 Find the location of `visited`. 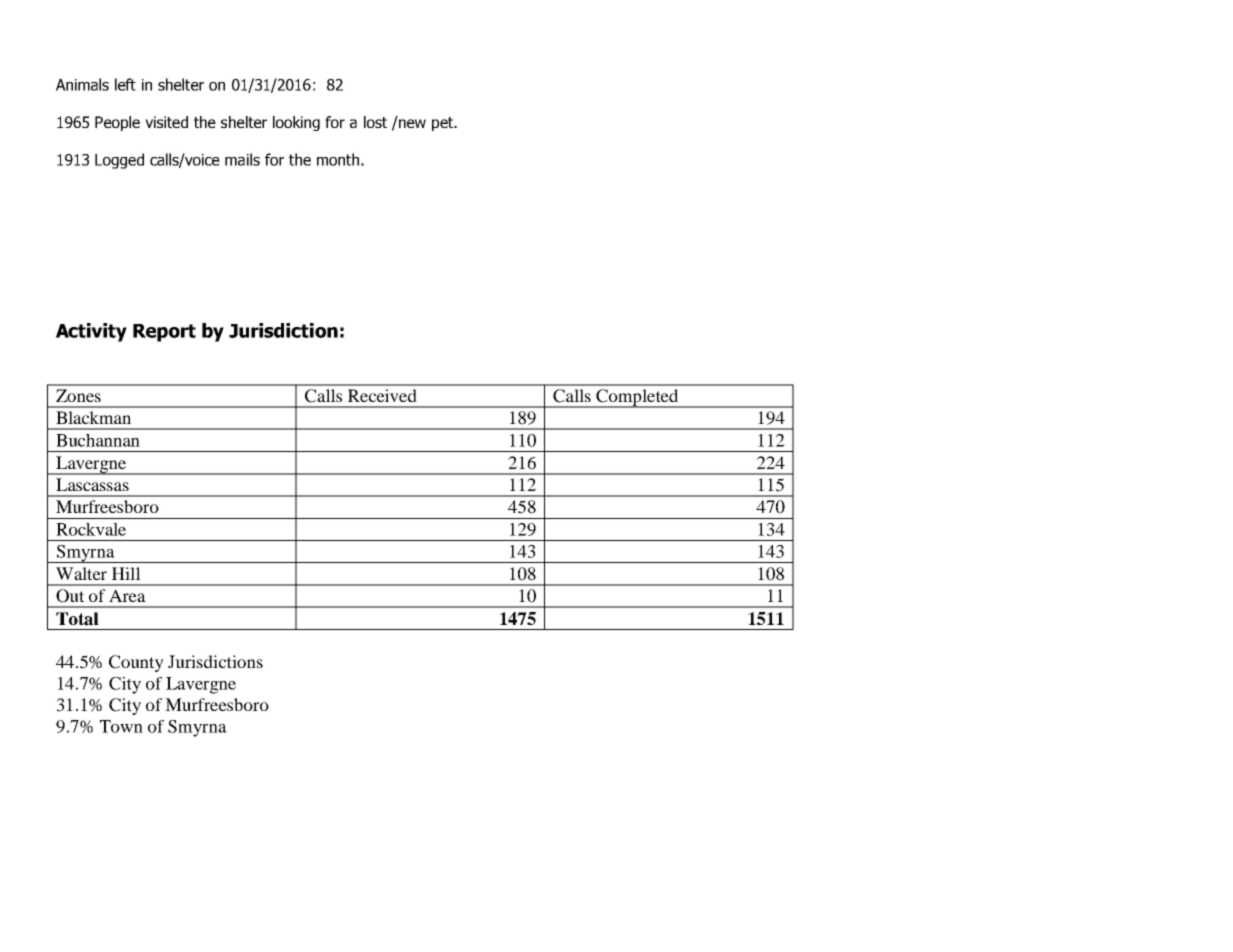

visited is located at coordinates (166, 122).
